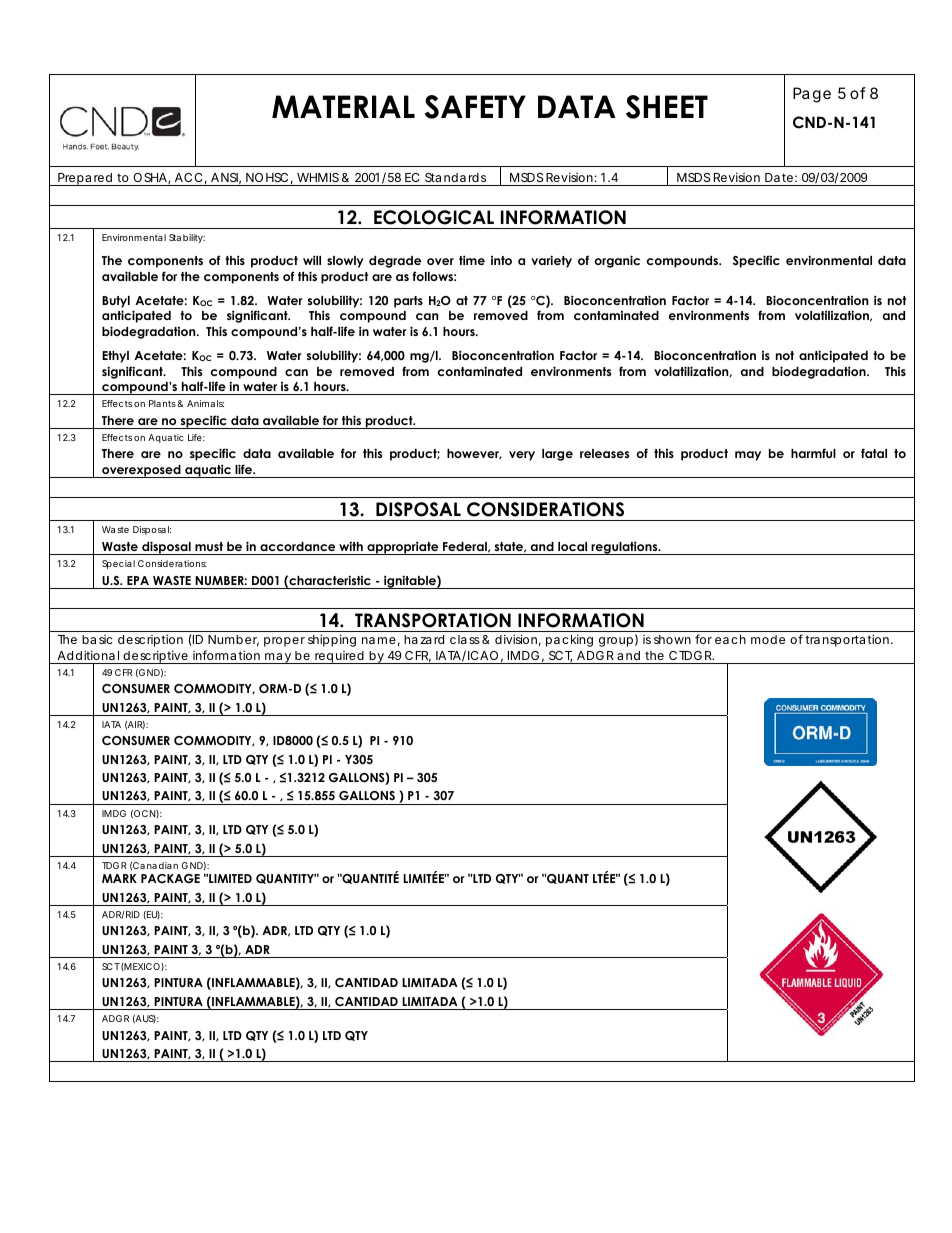 The width and height of the page is (952, 1233). Describe the element at coordinates (170, 878) in the page. I see `PACKAGE` at that location.
